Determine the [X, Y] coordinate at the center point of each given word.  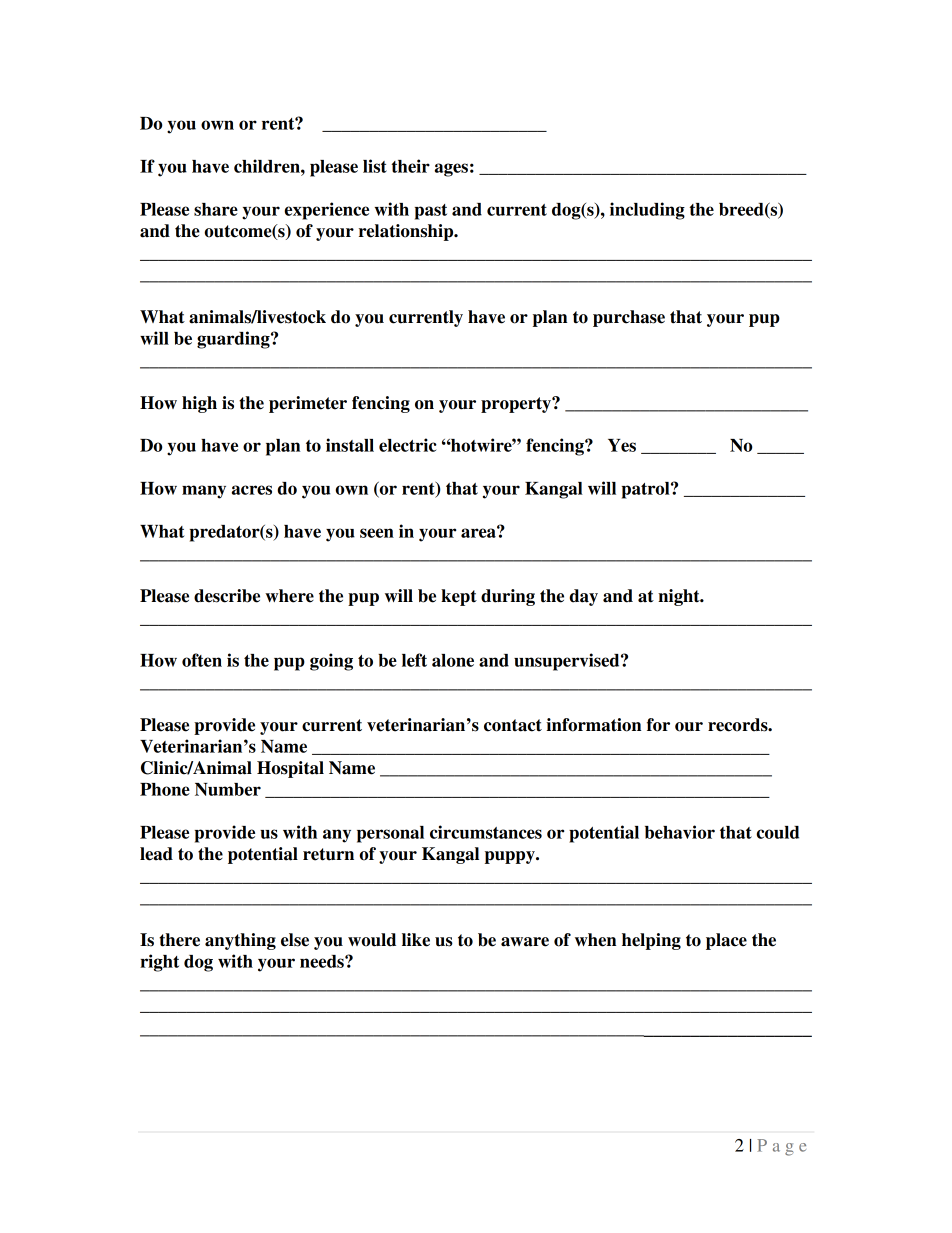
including [647, 211]
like [416, 940]
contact [513, 725]
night [680, 597]
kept [459, 597]
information [593, 725]
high [199, 404]
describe [227, 596]
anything [240, 941]
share [216, 209]
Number [228, 789]
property [517, 405]
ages [451, 170]
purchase [629, 318]
